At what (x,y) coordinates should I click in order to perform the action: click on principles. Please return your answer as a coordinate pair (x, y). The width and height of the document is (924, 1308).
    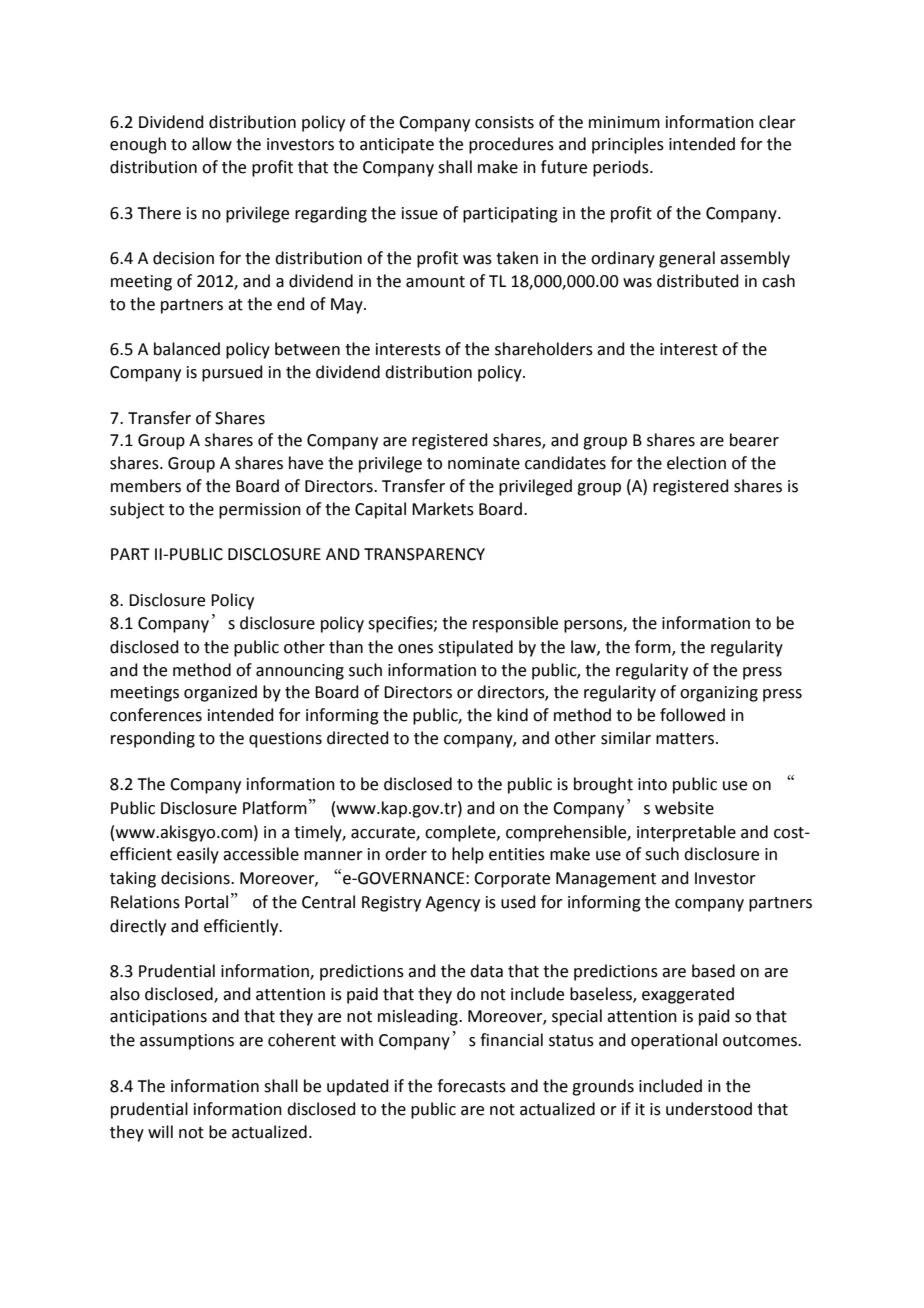
    Looking at the image, I should click on (628, 145).
